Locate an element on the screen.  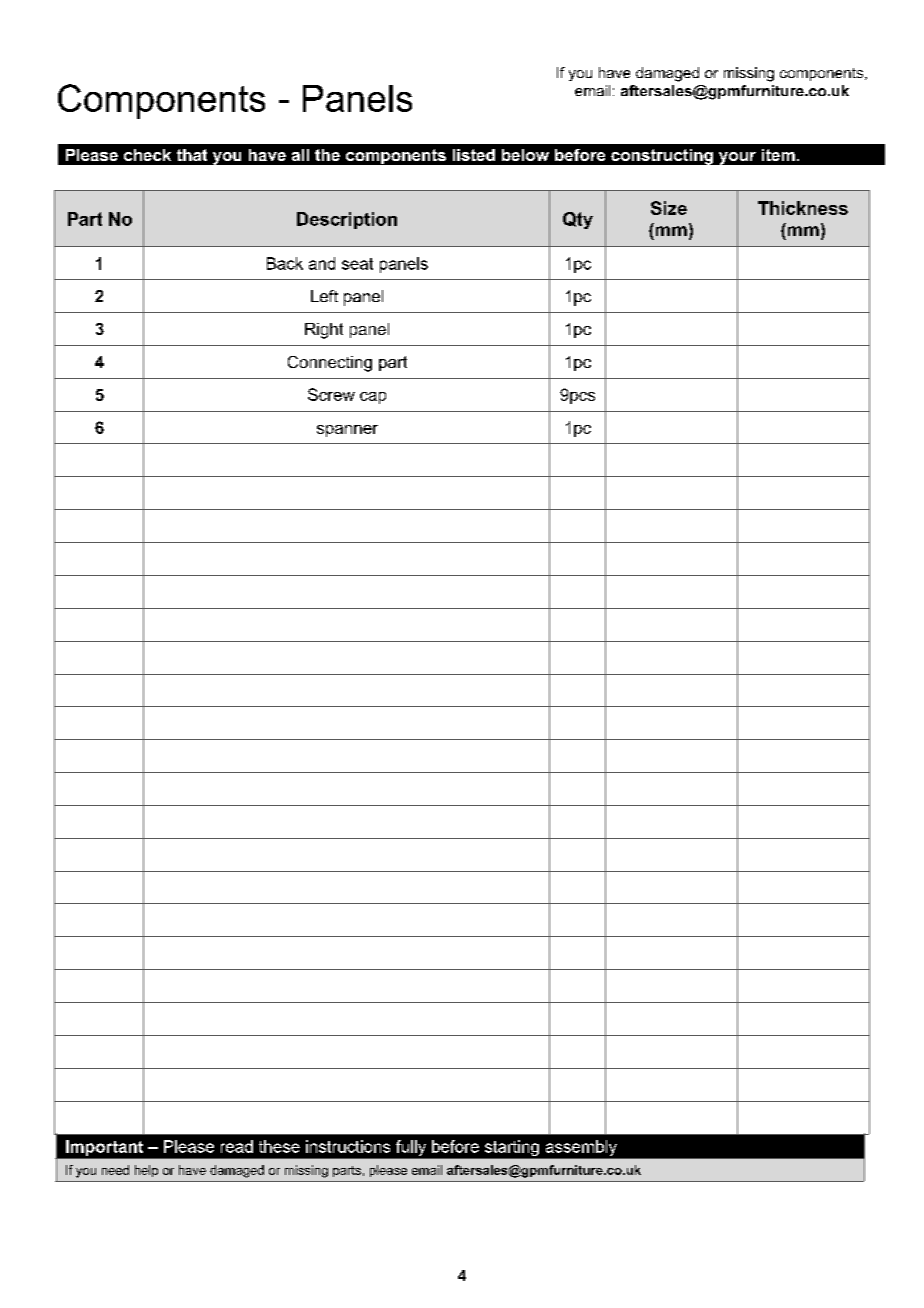
that is located at coordinates (192, 155).
